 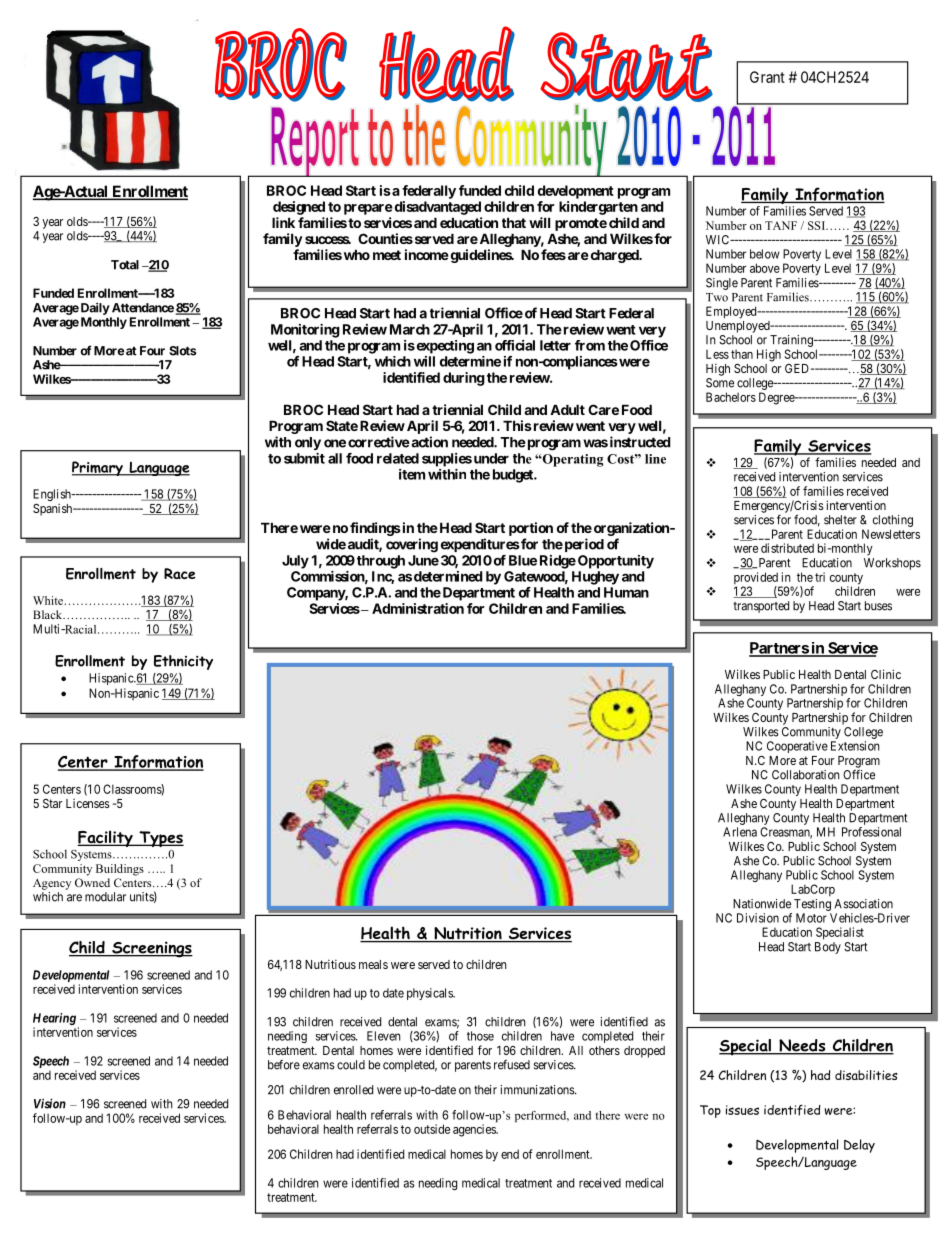 I want to click on Race, so click(x=180, y=573).
